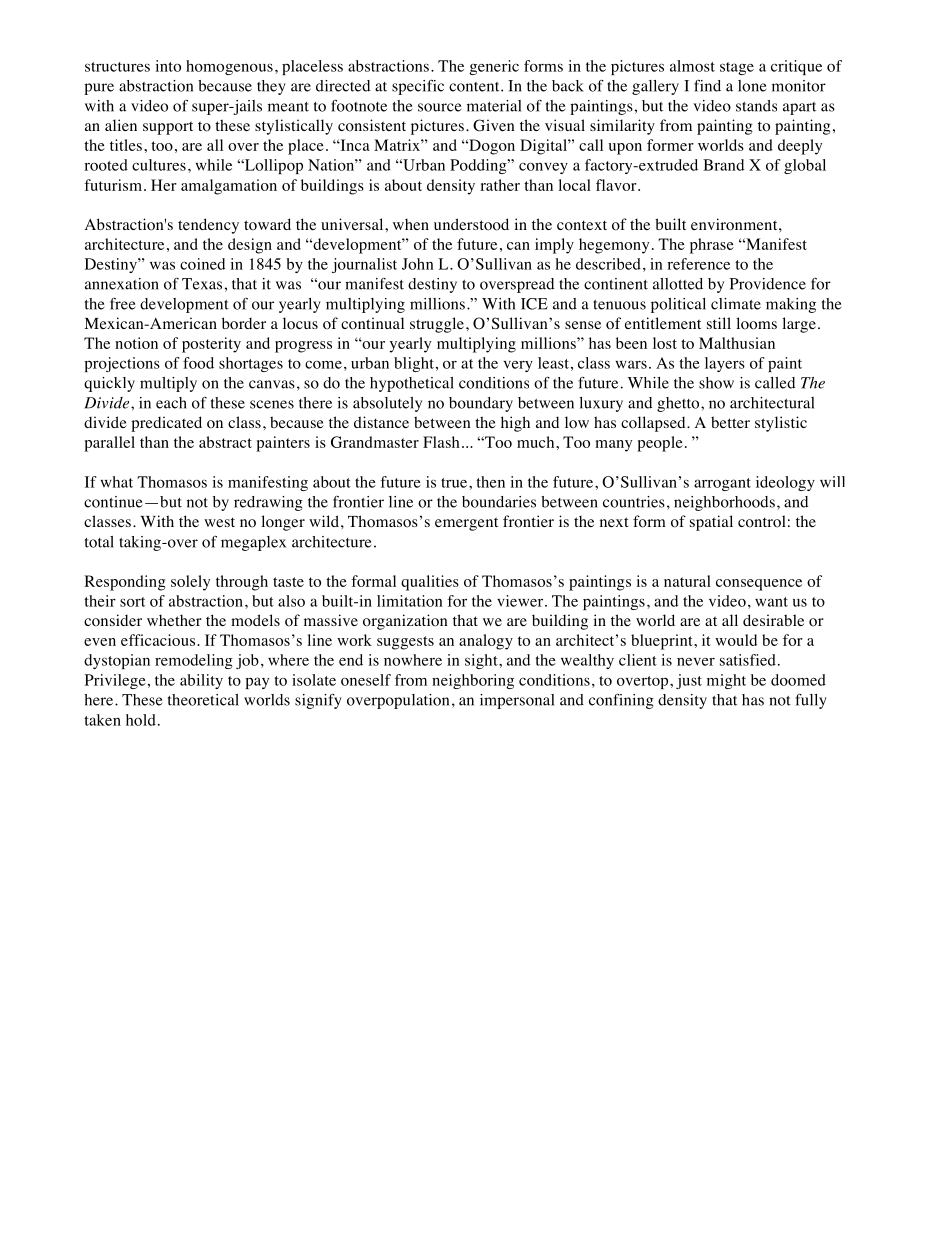 Image resolution: width=952 pixels, height=1233 pixels. What do you see at coordinates (752, 86) in the page?
I see `lone` at bounding box center [752, 86].
